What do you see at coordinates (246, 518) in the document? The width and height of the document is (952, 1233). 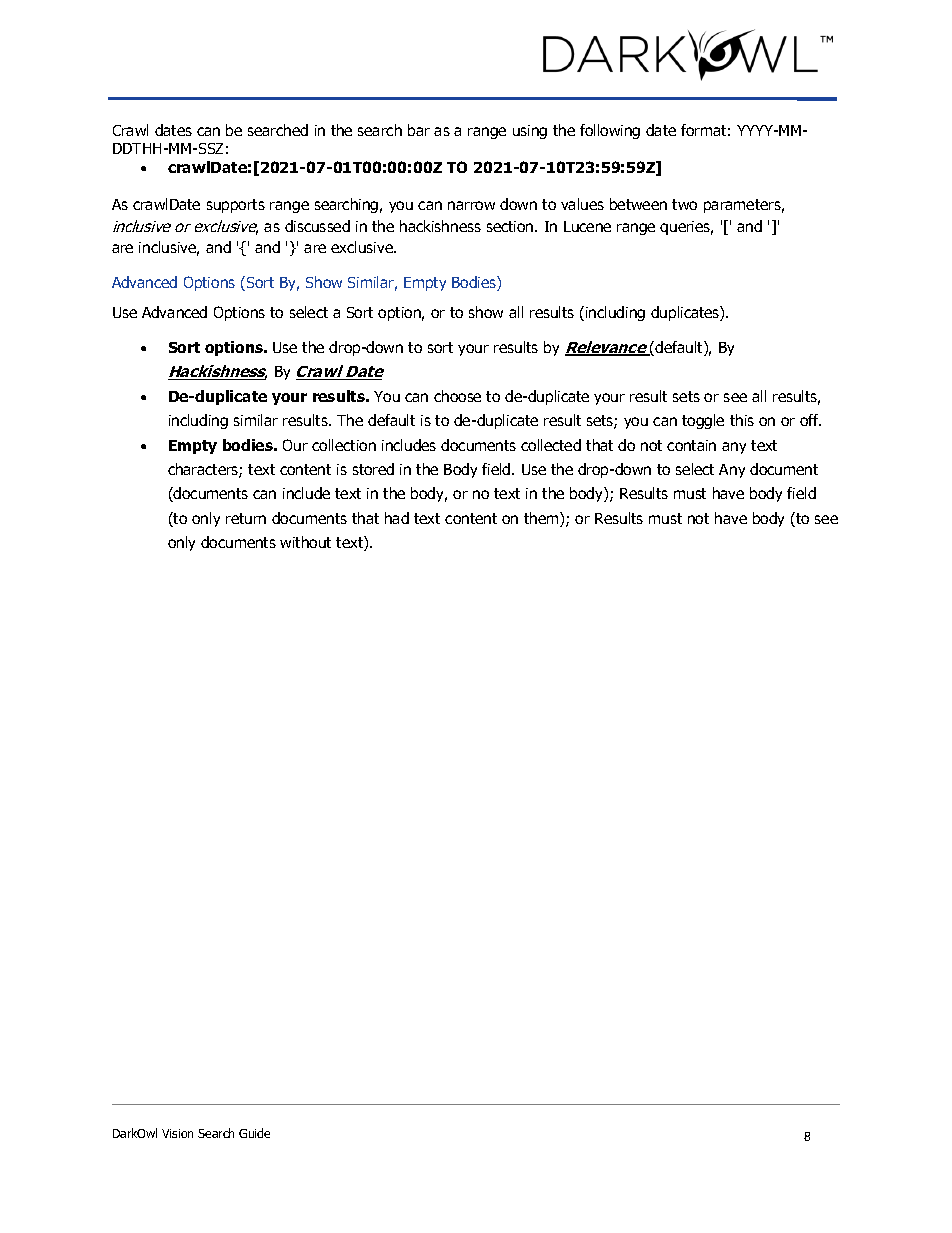 I see `return` at bounding box center [246, 518].
